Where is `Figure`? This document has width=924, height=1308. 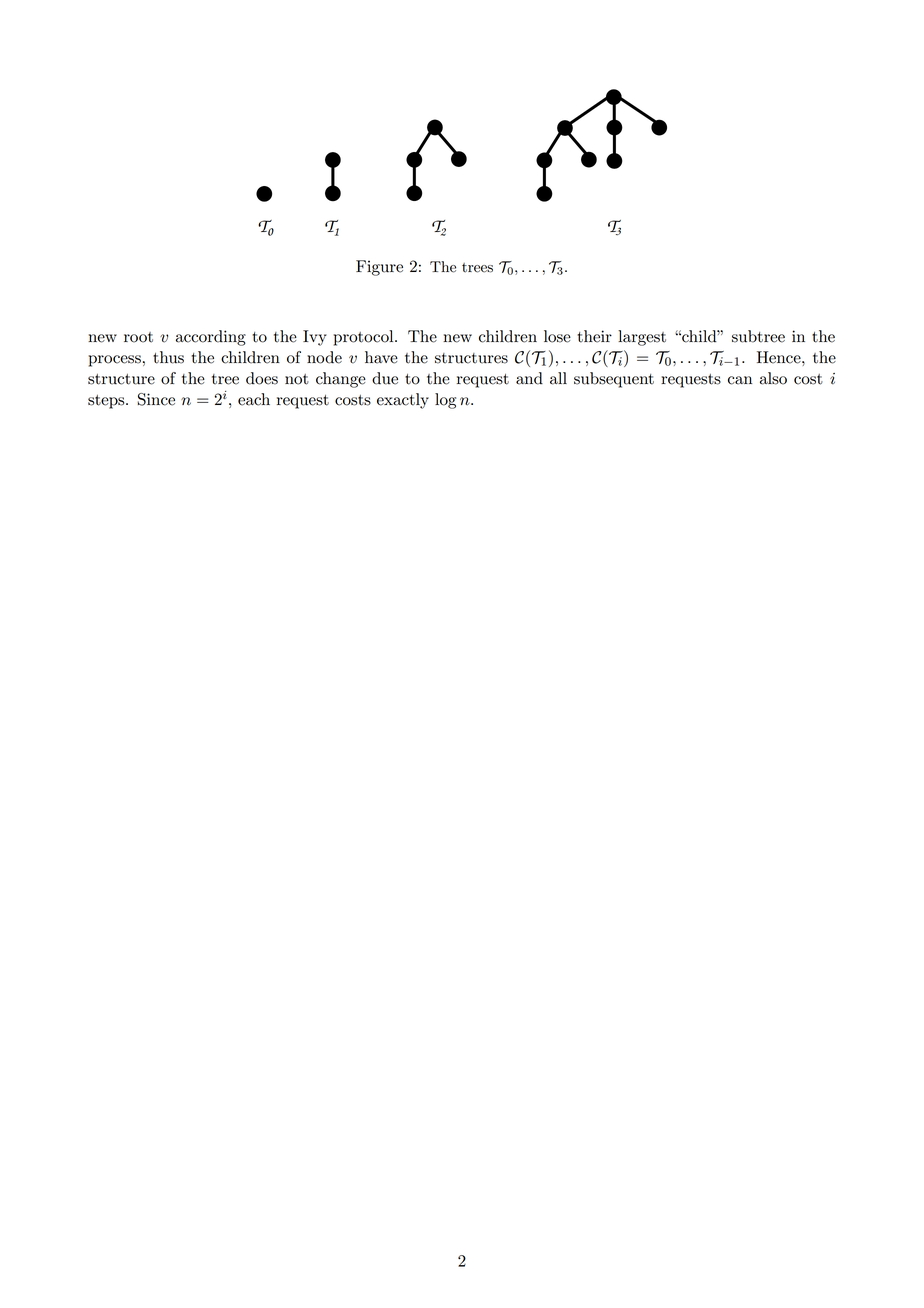 Figure is located at coordinates (379, 268).
